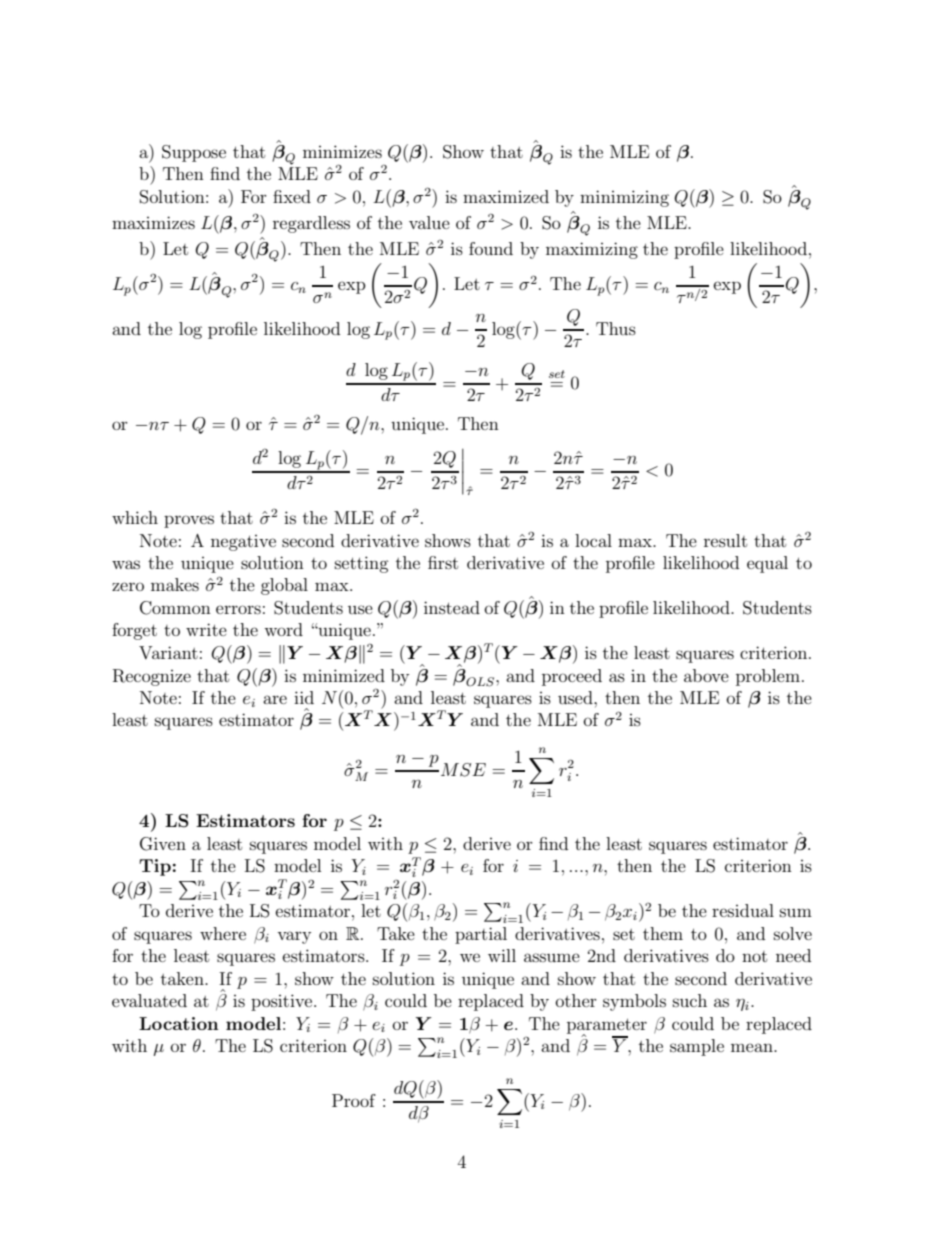 The width and height of the image is (952, 1233). I want to click on result, so click(725, 540).
